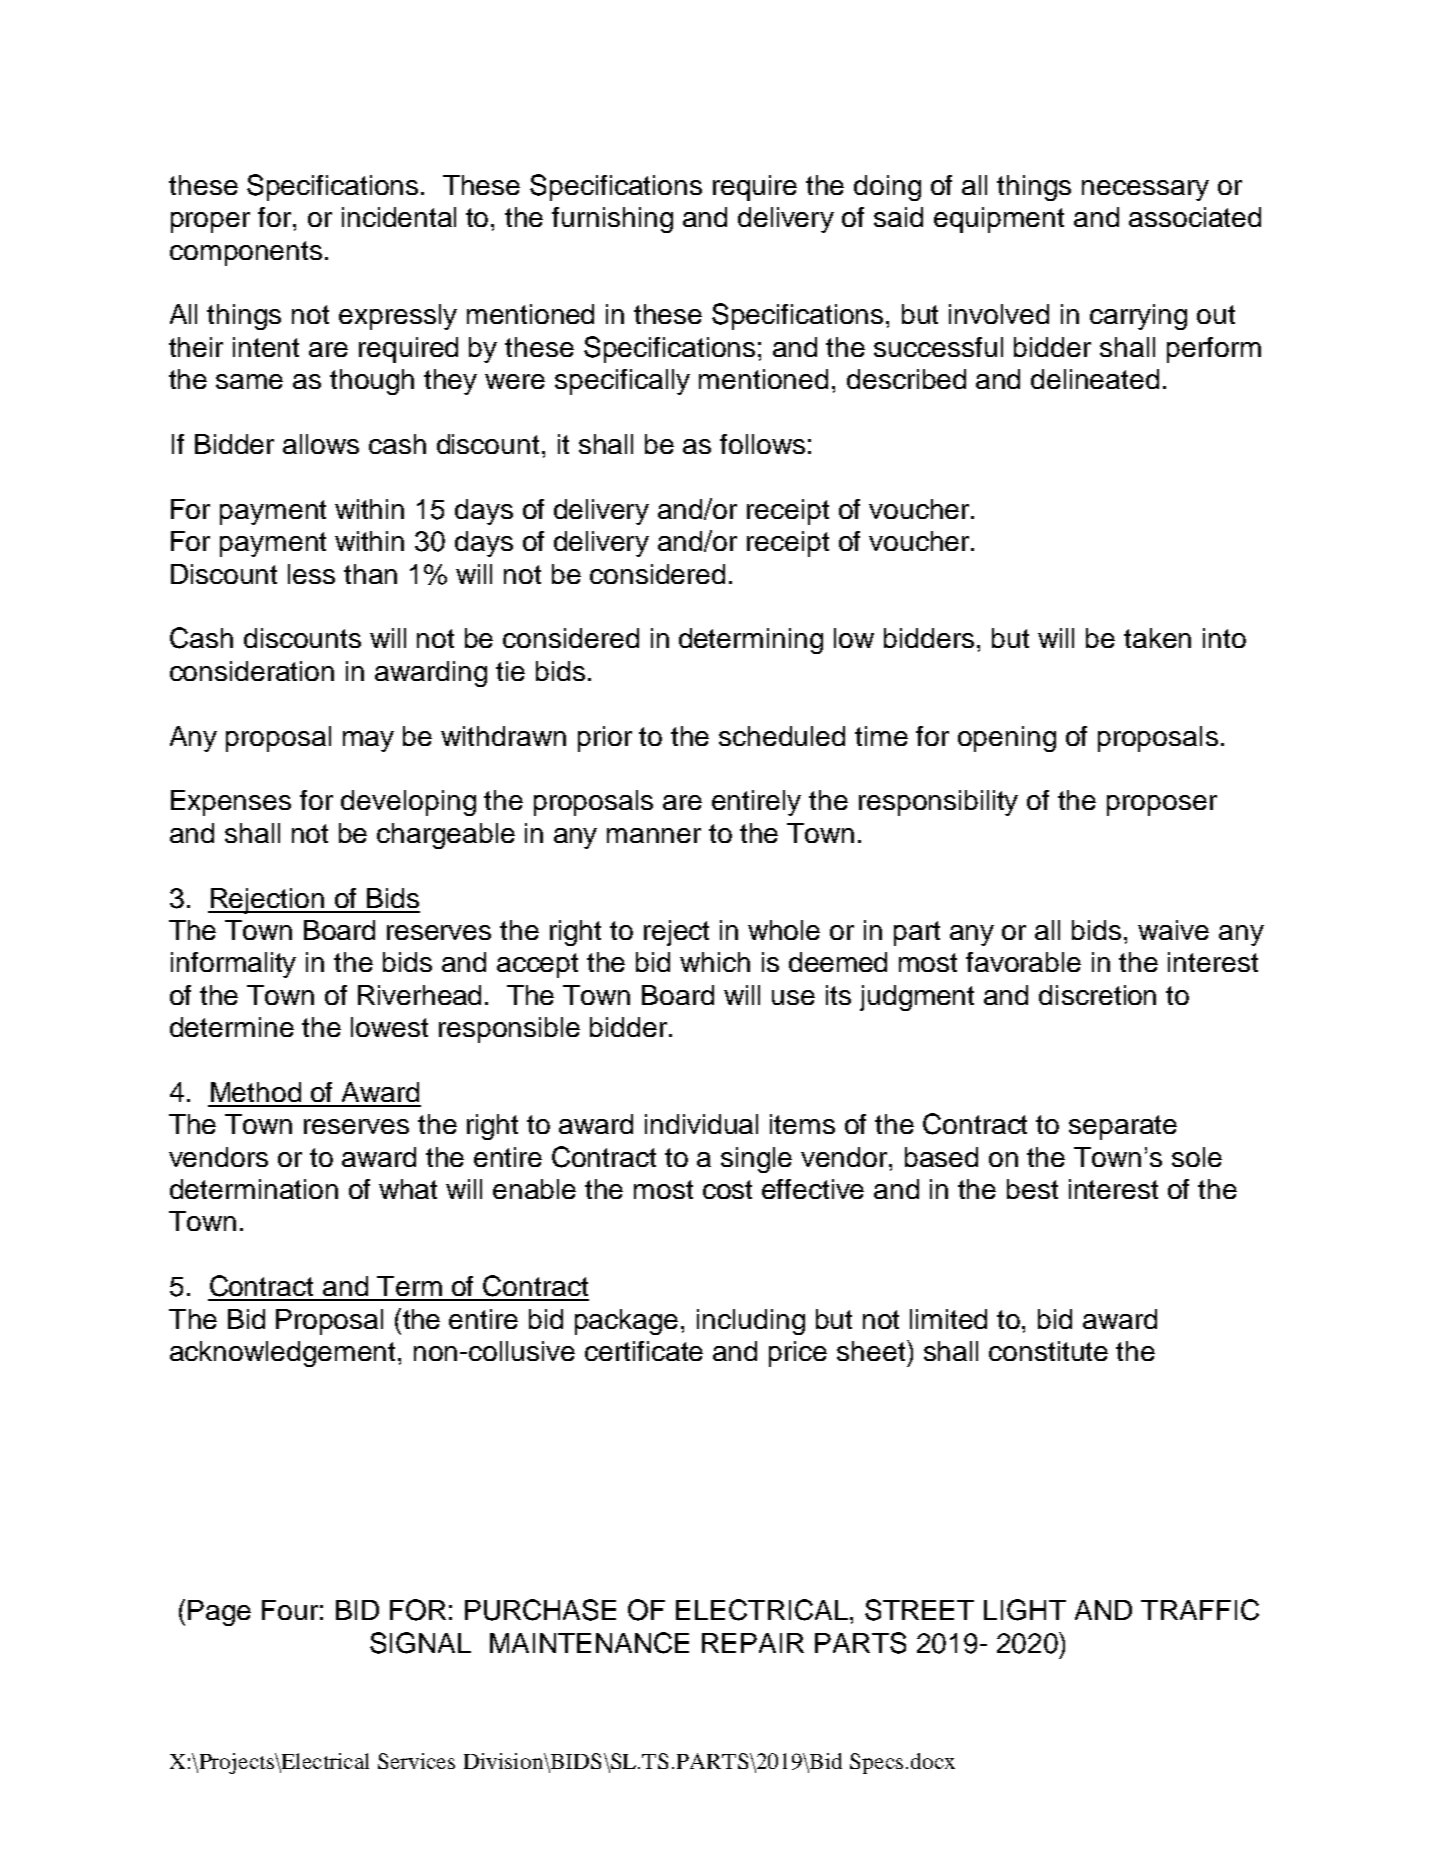 The width and height of the document is (1437, 1859). I want to click on Services, so click(416, 1761).
